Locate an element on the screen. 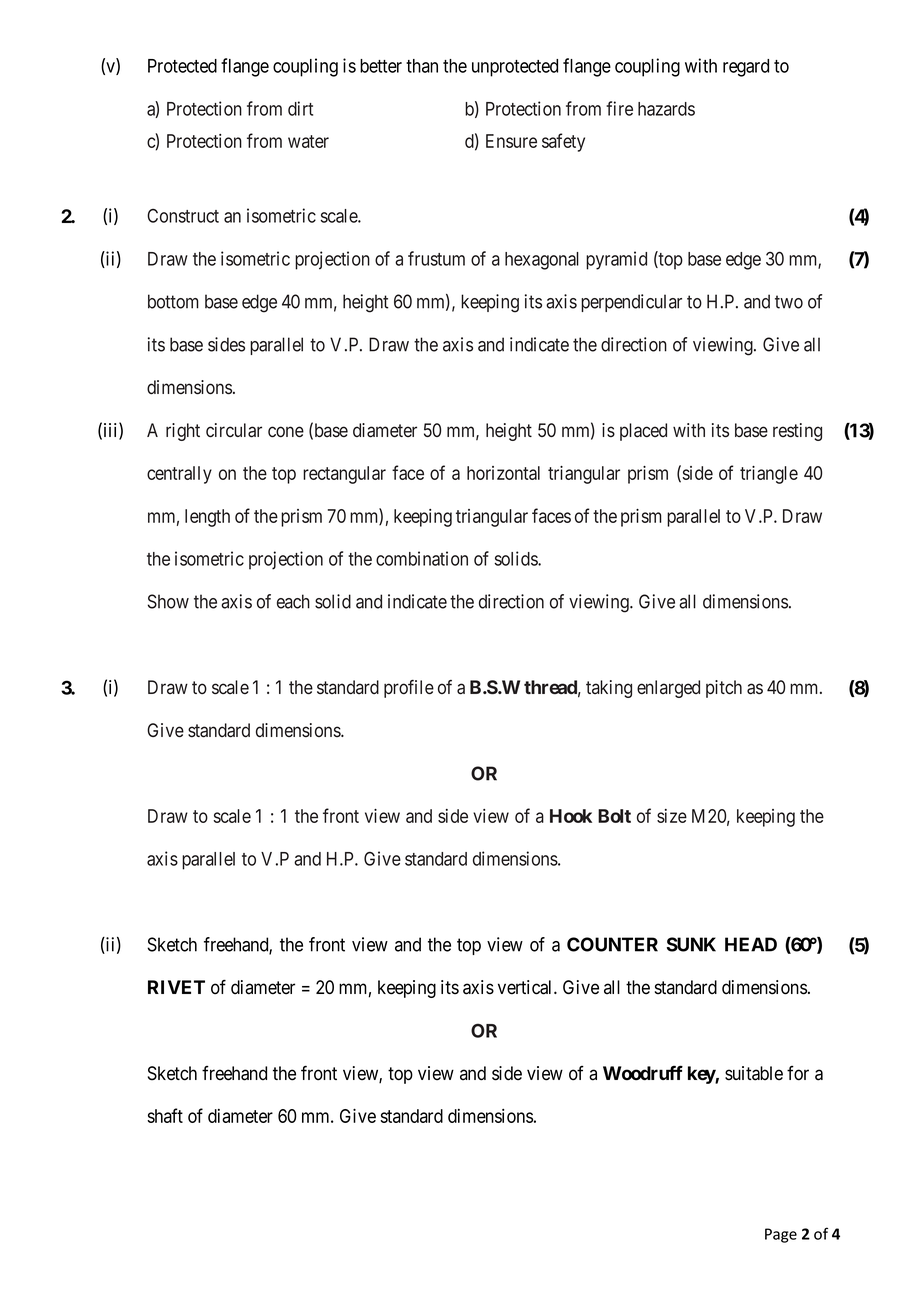  regard is located at coordinates (746, 68).
